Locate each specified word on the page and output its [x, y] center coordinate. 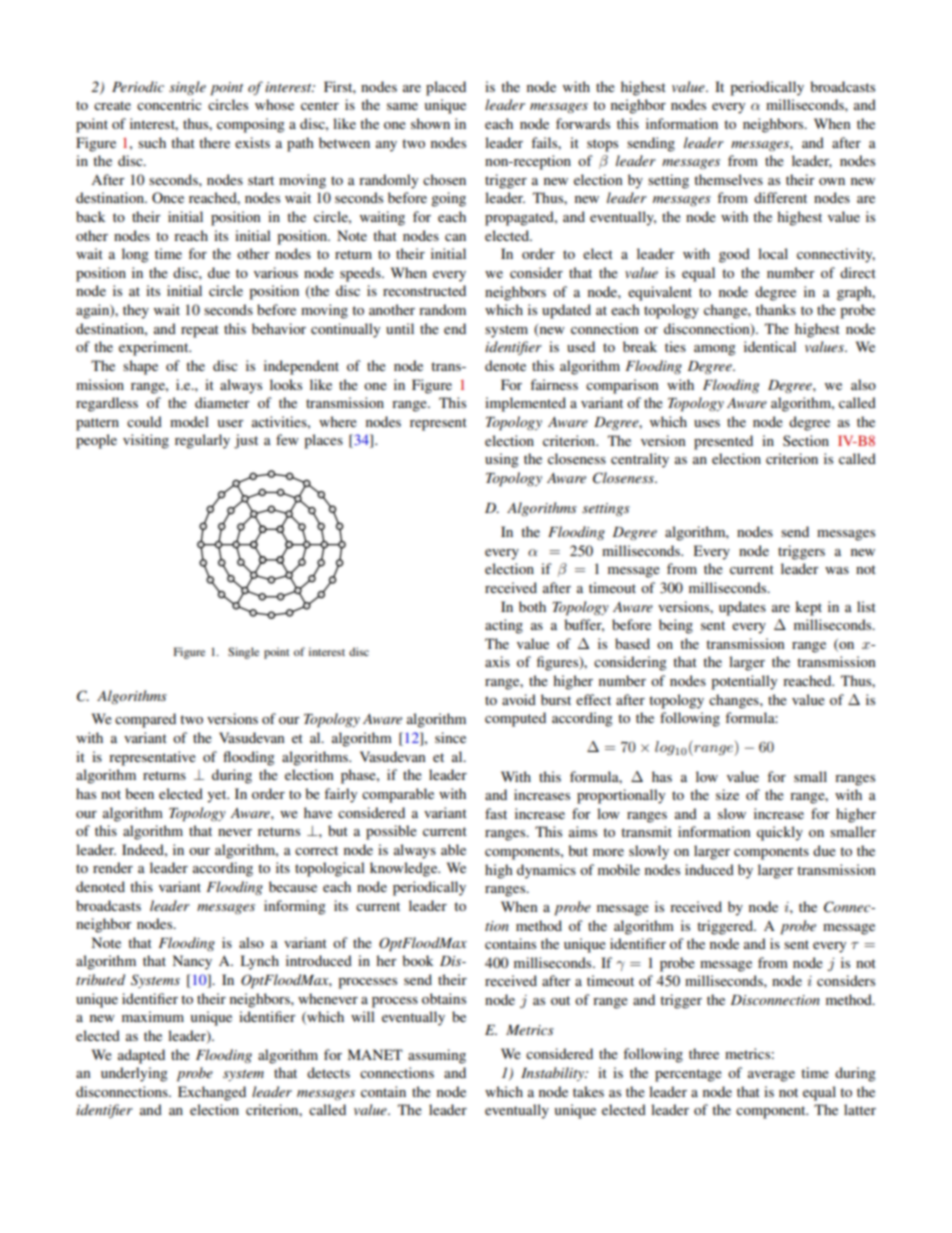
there [214, 142]
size [727, 794]
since [450, 737]
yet [218, 796]
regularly [202, 441]
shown [430, 123]
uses [707, 423]
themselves [728, 179]
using [502, 460]
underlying [134, 1074]
